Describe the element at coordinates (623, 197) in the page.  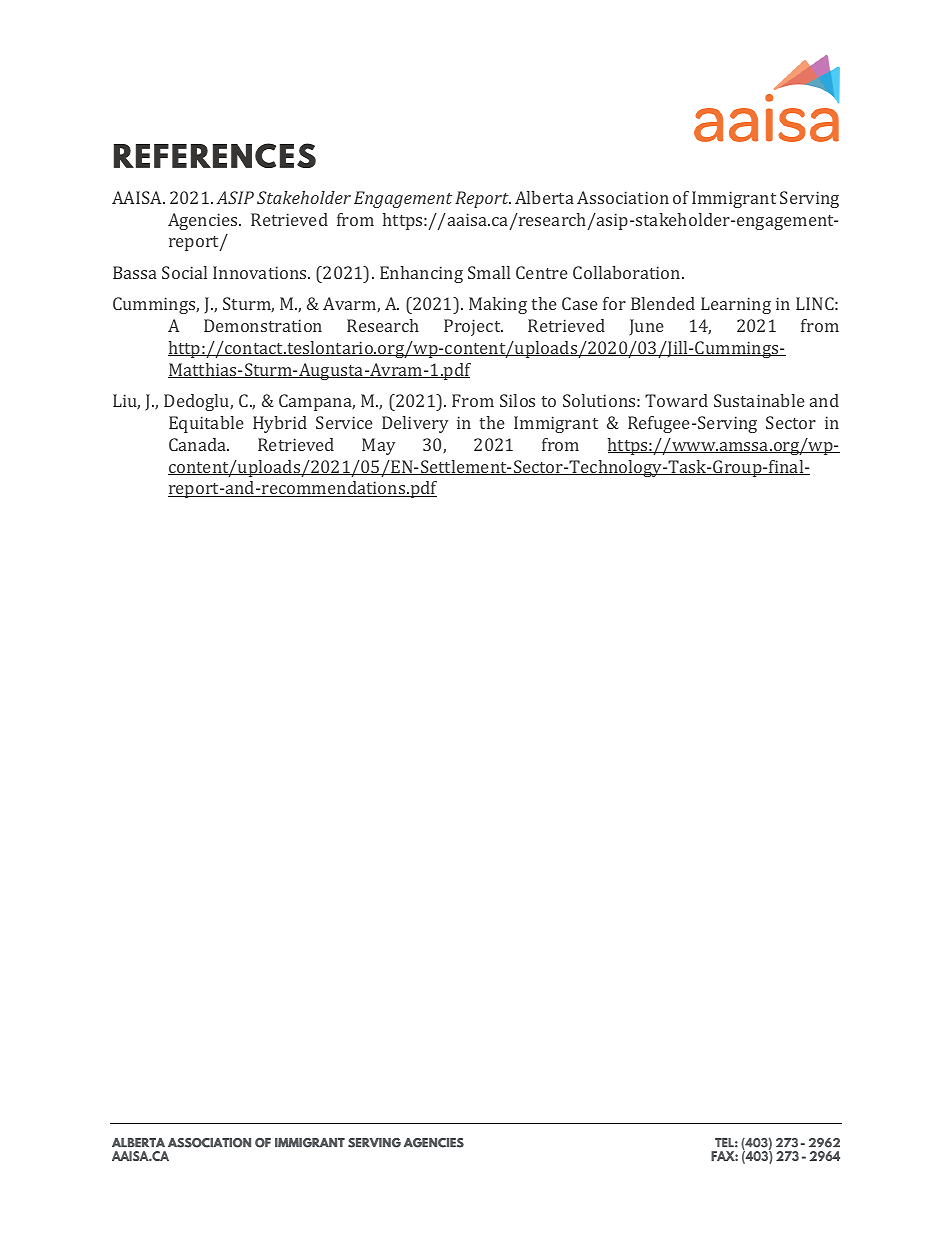
I see `Association` at that location.
